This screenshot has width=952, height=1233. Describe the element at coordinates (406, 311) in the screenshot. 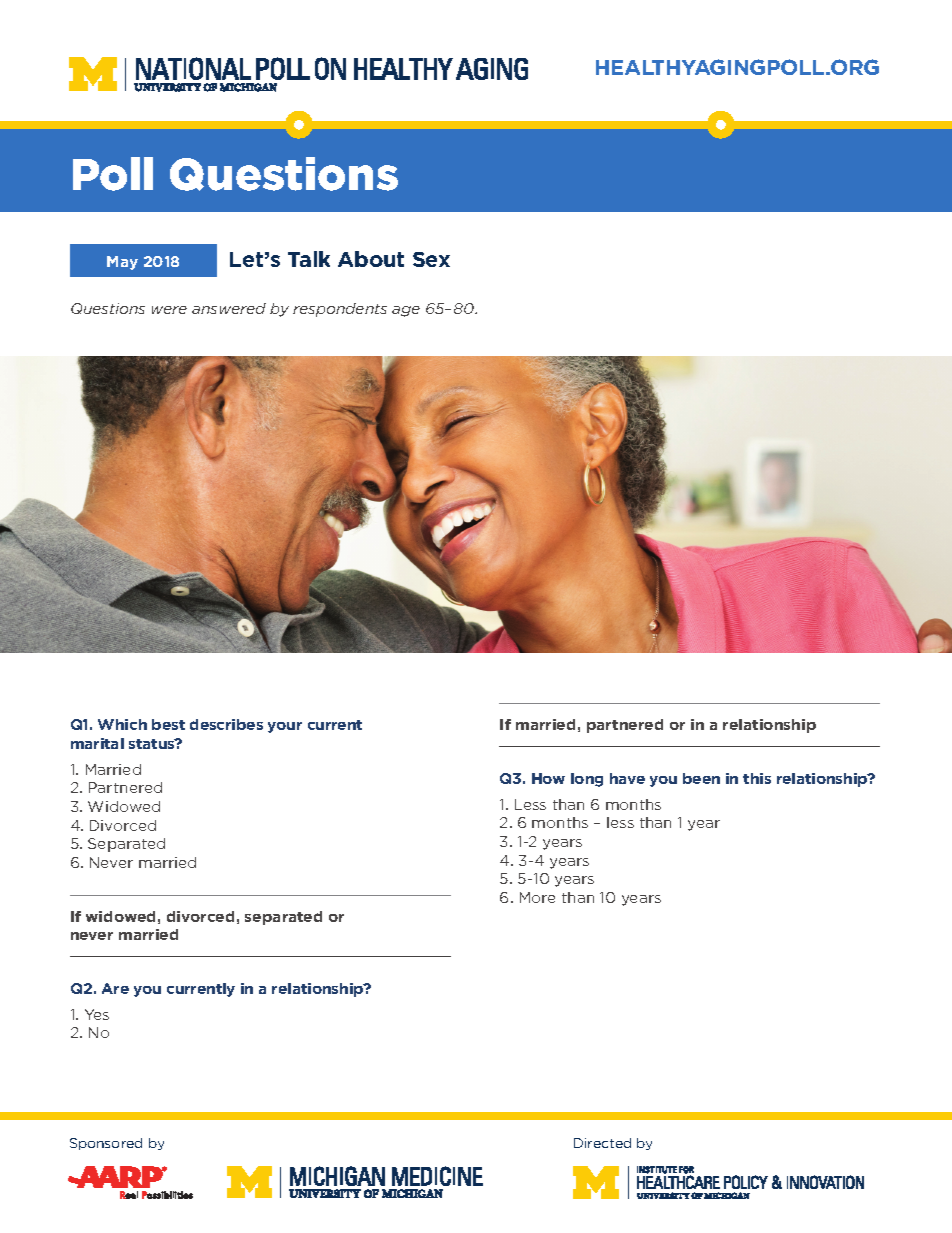

I see `age` at that location.
